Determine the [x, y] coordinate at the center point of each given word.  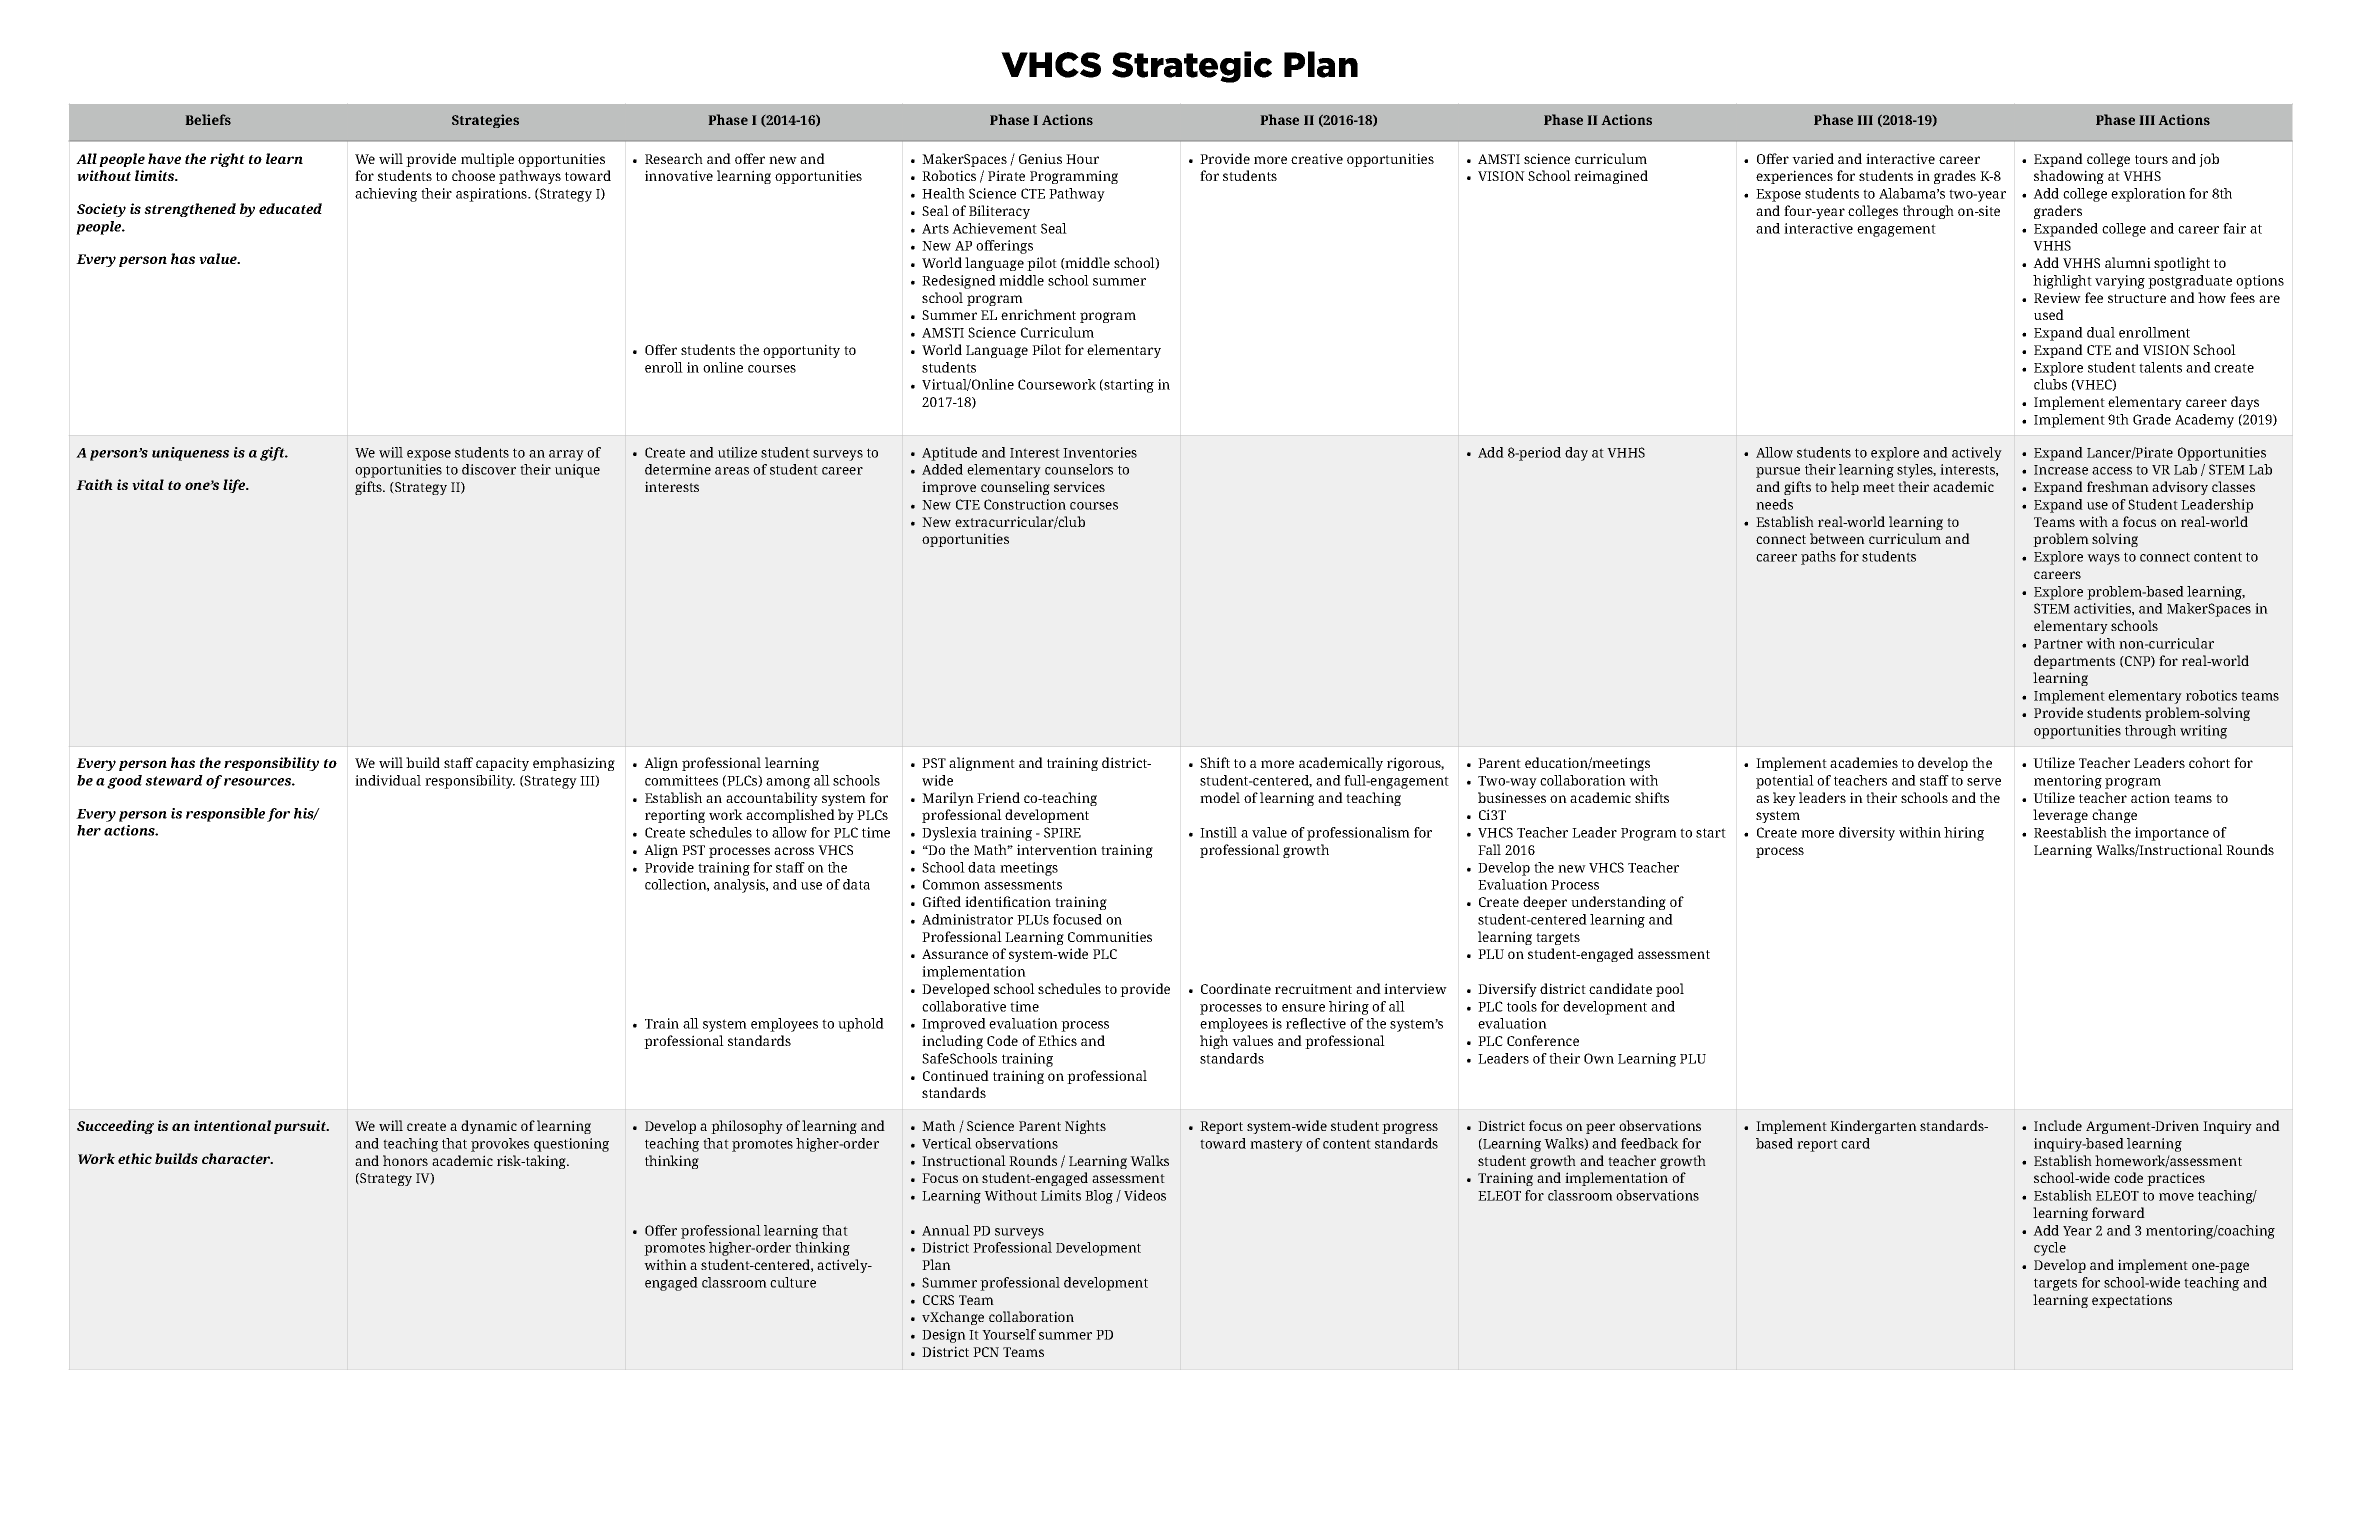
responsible [225, 815]
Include [2058, 1125]
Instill [1218, 832]
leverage [2060, 816]
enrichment [1038, 314]
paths [1818, 558]
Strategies [485, 121]
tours [2151, 159]
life [235, 486]
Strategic [1192, 67]
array [566, 455]
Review [2057, 297]
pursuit [301, 1127]
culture [793, 1282]
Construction [1025, 504]
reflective [1316, 1023]
